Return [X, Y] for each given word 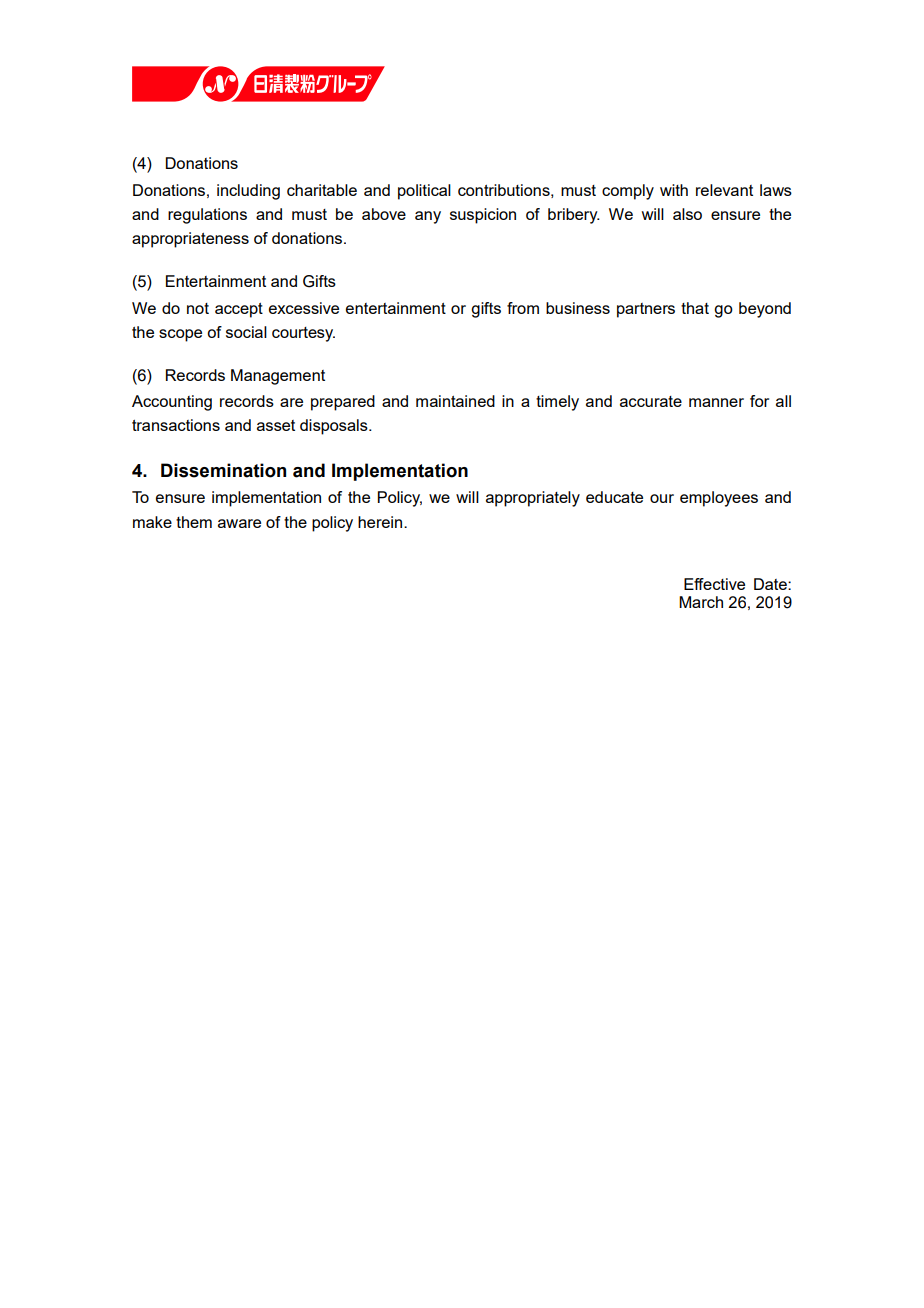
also [687, 214]
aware [239, 523]
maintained [455, 401]
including [248, 192]
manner [716, 402]
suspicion [483, 216]
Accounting [172, 403]
